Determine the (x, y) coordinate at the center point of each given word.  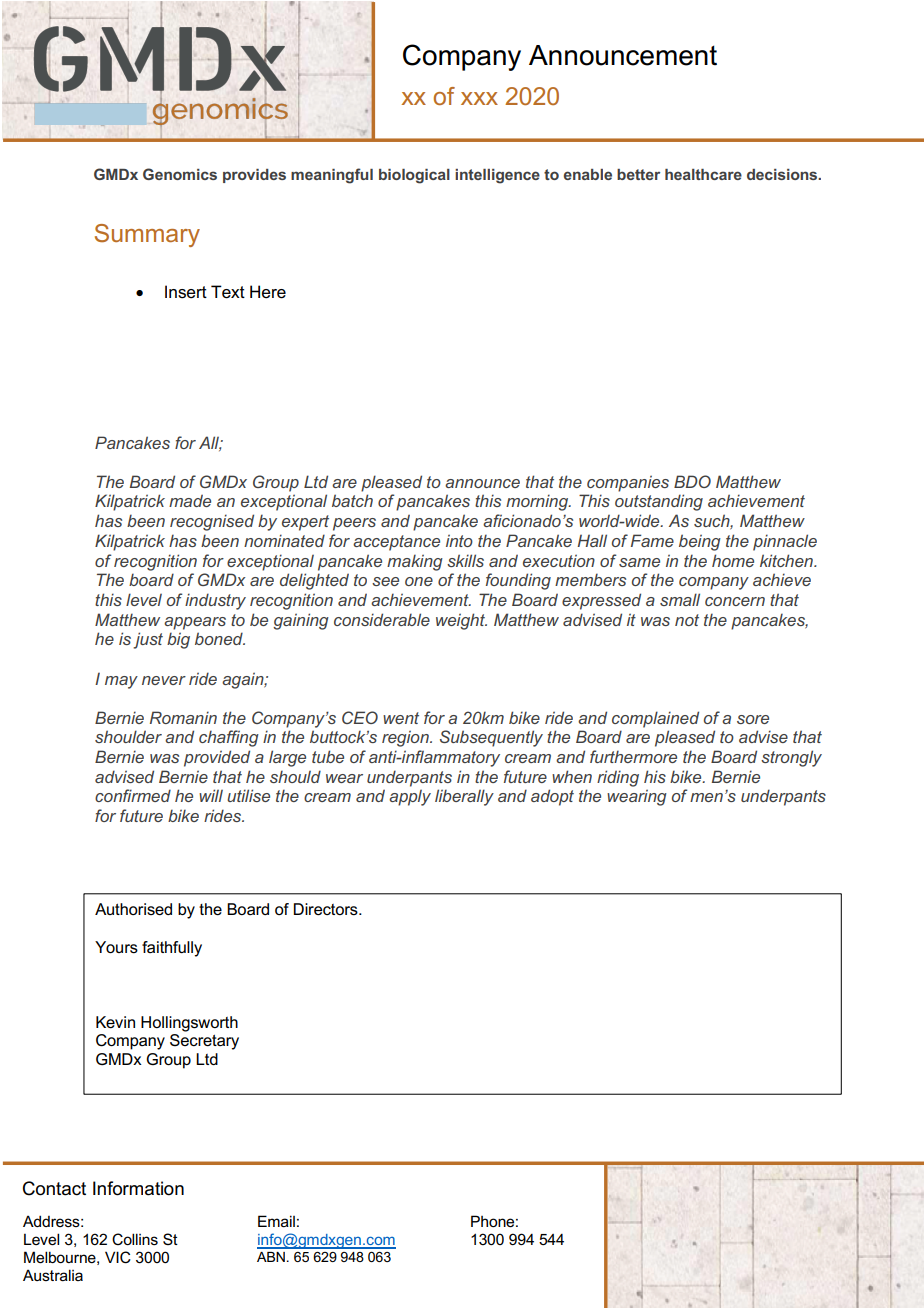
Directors (327, 909)
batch (352, 500)
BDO (692, 481)
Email (276, 1221)
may (121, 682)
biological (414, 176)
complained (655, 719)
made (190, 500)
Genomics (180, 174)
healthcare (703, 174)
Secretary (204, 1042)
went (401, 718)
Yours (116, 947)
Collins (135, 1239)
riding (618, 778)
